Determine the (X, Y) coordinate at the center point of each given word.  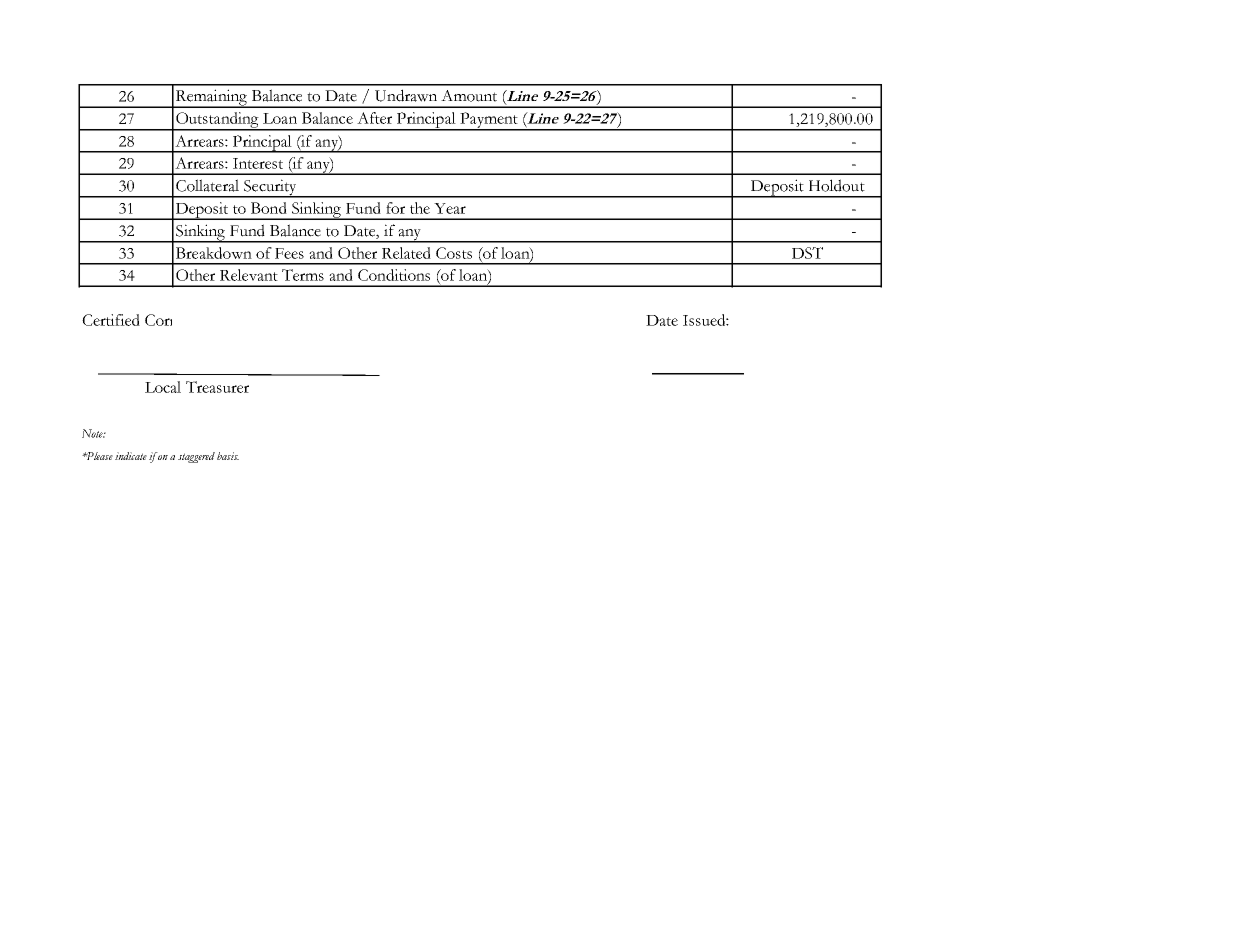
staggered (196, 457)
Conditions (394, 275)
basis (228, 456)
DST (807, 253)
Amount (469, 96)
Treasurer (217, 387)
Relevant (249, 275)
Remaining (211, 98)
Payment (489, 121)
